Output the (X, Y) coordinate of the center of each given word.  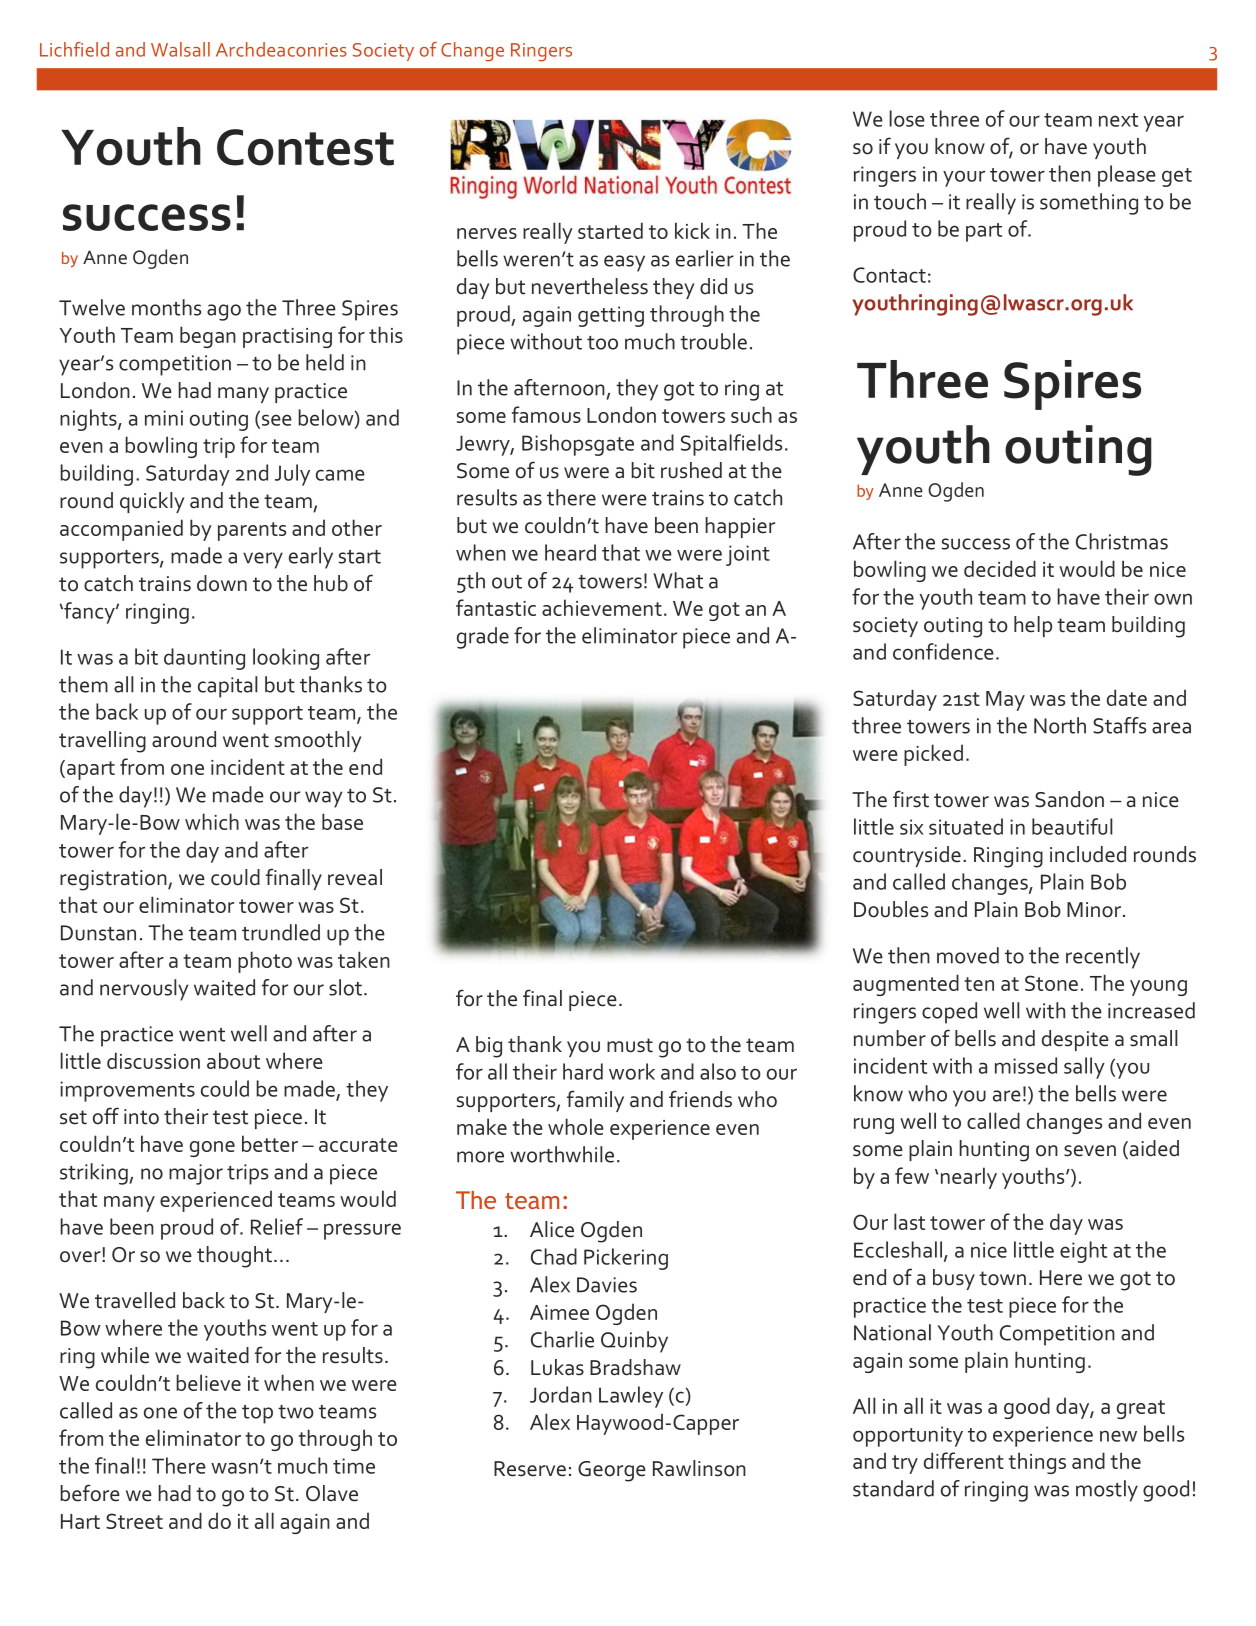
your (964, 178)
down (222, 583)
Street (134, 1521)
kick (692, 230)
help (1033, 626)
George (612, 1471)
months (166, 307)
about (233, 1060)
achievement (602, 607)
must (630, 1045)
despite (1075, 1040)
